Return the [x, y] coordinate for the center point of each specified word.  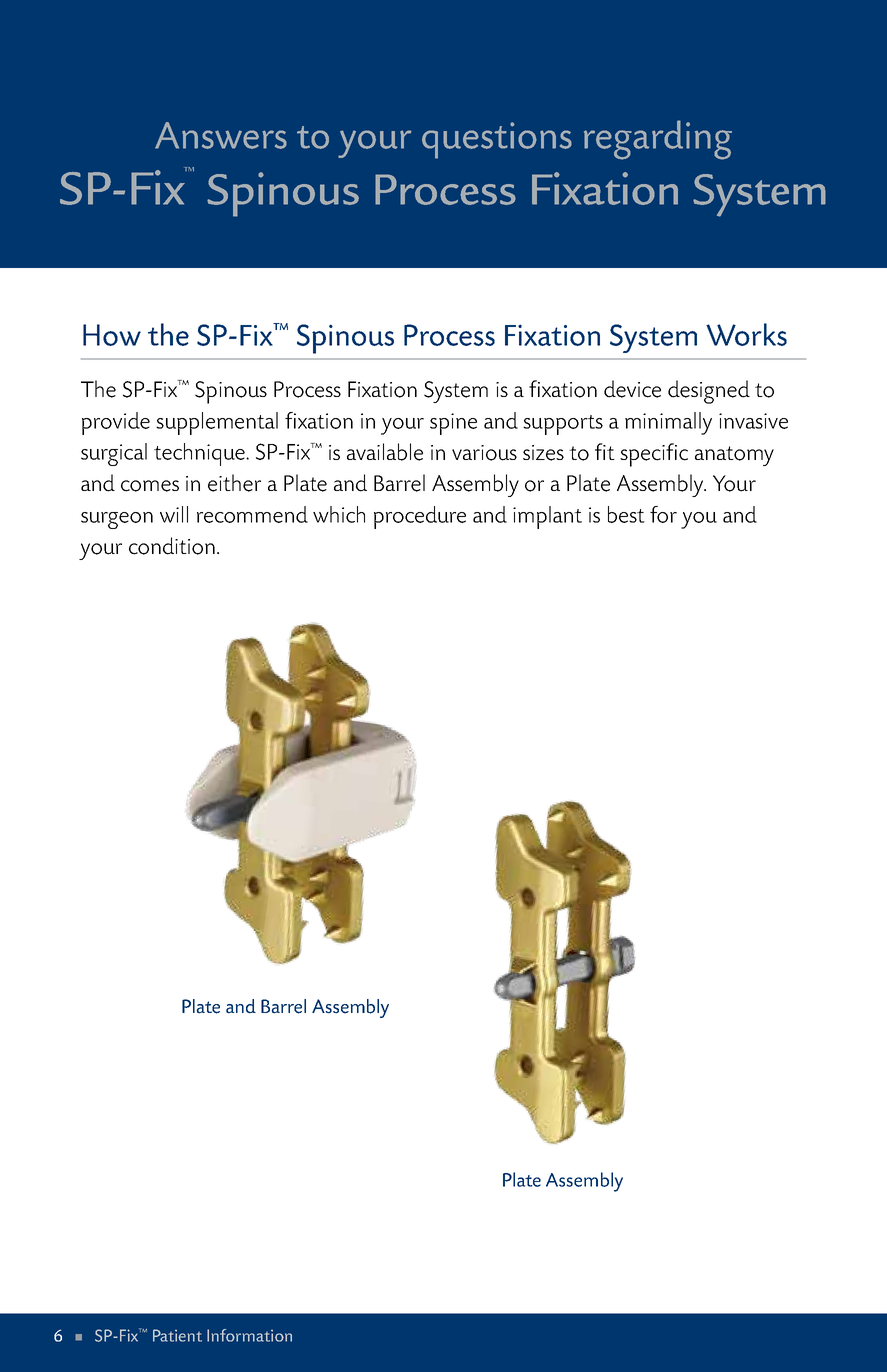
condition [172, 546]
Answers [221, 135]
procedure [420, 517]
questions [497, 140]
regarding [658, 140]
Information [249, 1335]
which [339, 514]
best [626, 514]
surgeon [117, 520]
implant [547, 517]
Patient [177, 1335]
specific [654, 455]
